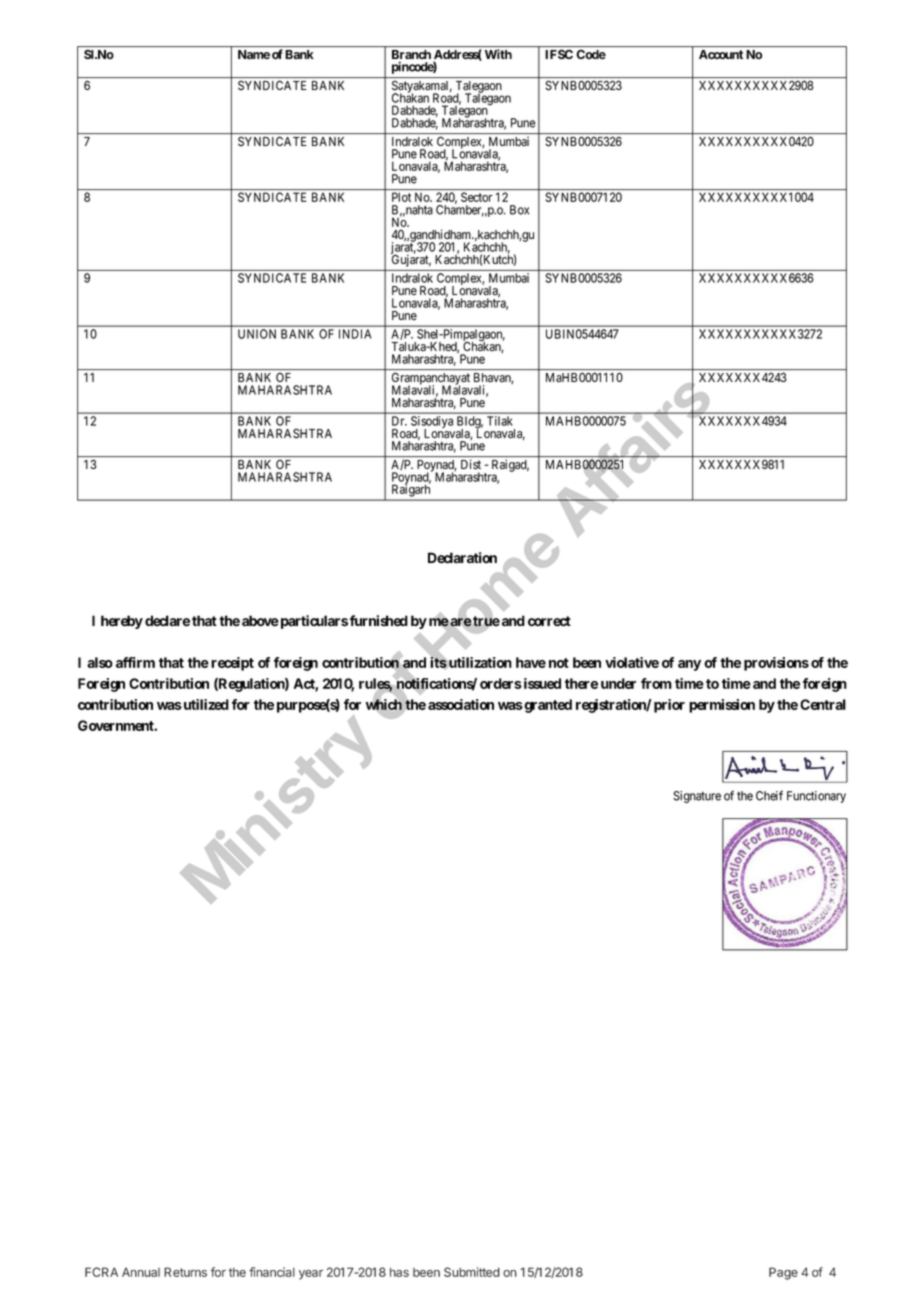 Image resolution: width=924 pixels, height=1308 pixels. What do you see at coordinates (689, 665) in the document?
I see `any` at bounding box center [689, 665].
